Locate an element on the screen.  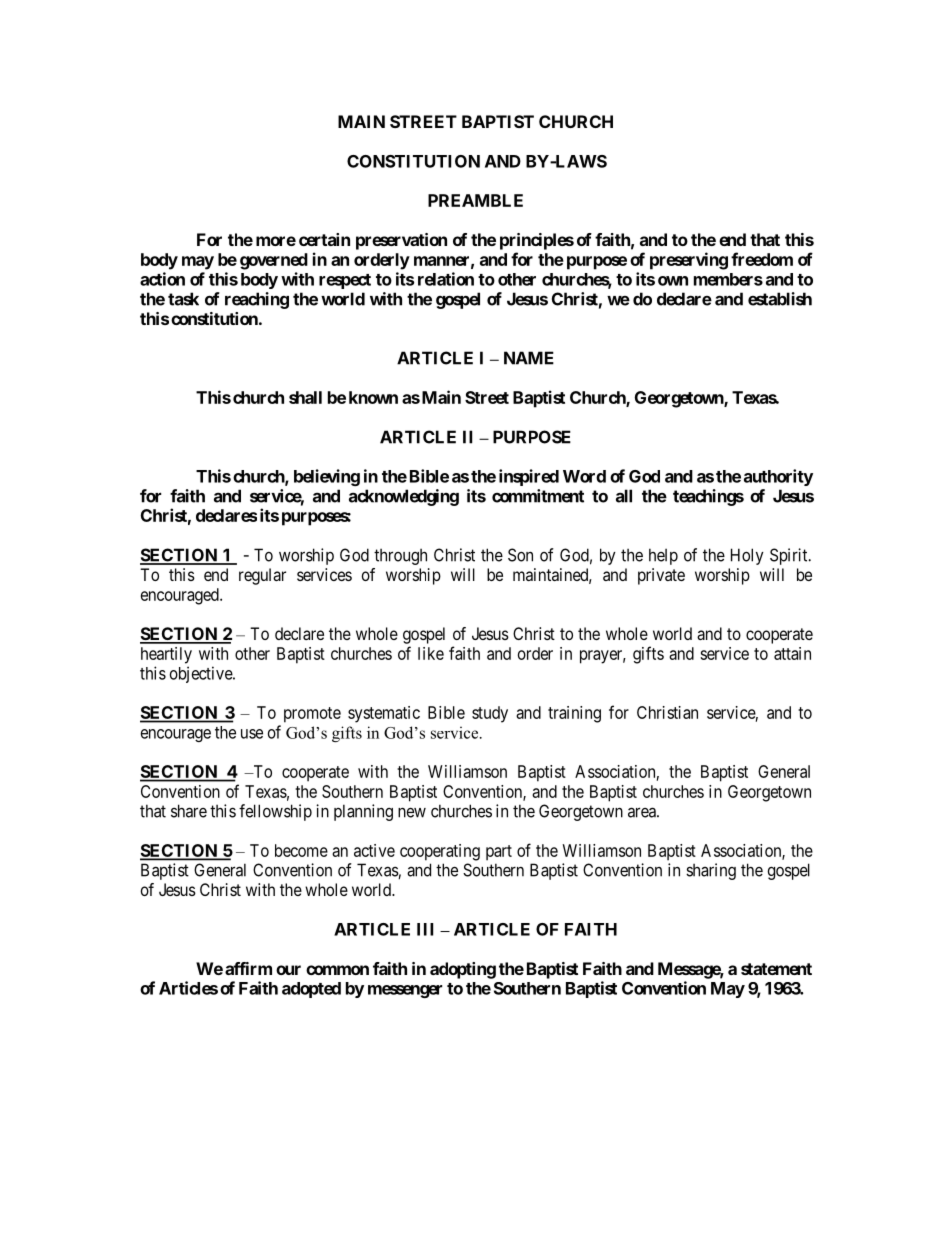
fellowship is located at coordinates (275, 812).
